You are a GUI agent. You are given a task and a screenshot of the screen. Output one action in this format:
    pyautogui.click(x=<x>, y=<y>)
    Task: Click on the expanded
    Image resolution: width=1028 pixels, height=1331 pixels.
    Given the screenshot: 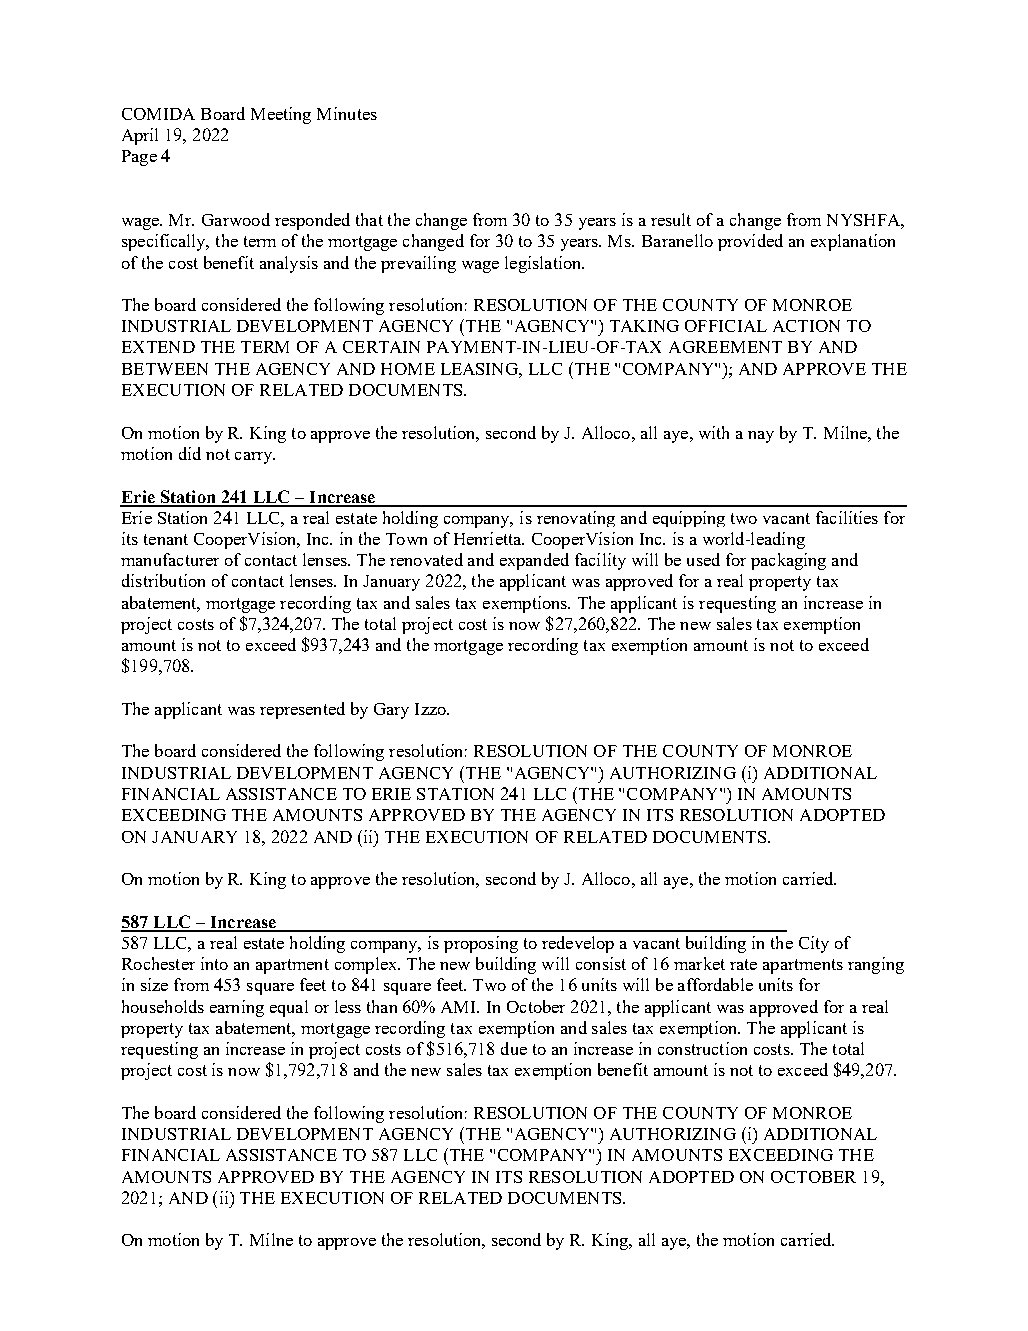 What is the action you would take?
    pyautogui.click(x=534, y=561)
